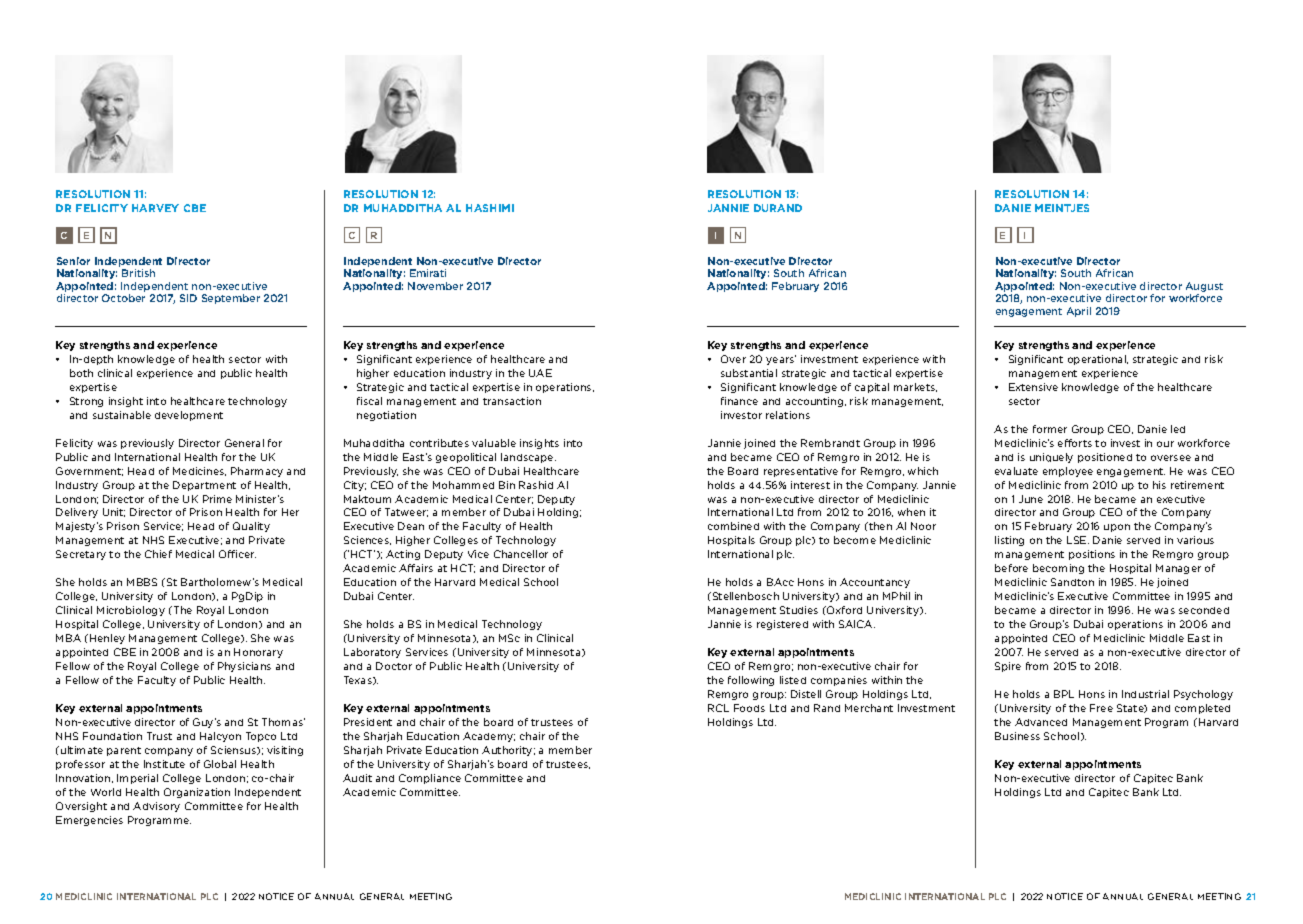  What do you see at coordinates (733, 526) in the screenshot?
I see `combined` at bounding box center [733, 526].
